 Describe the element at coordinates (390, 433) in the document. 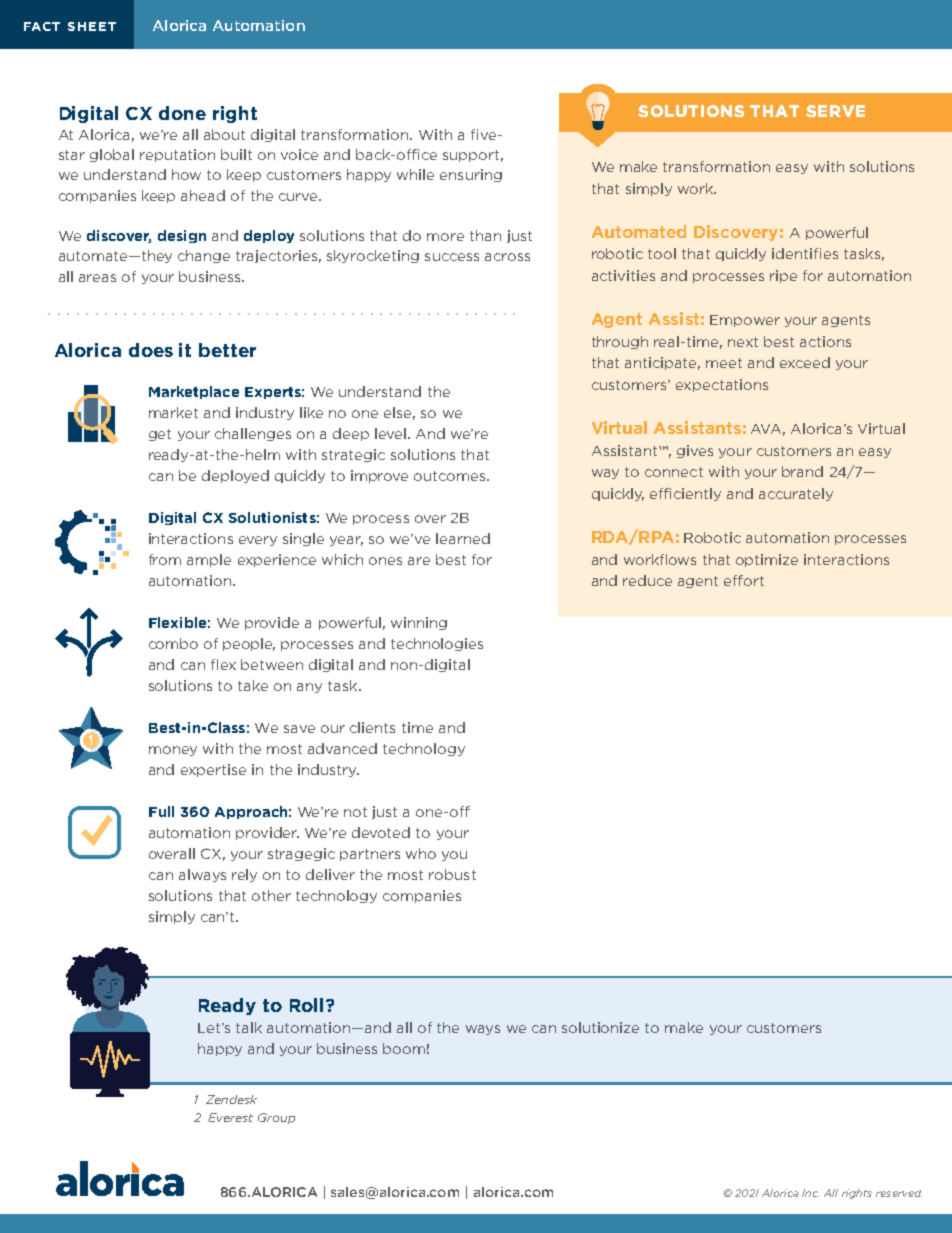

I see `level` at that location.
